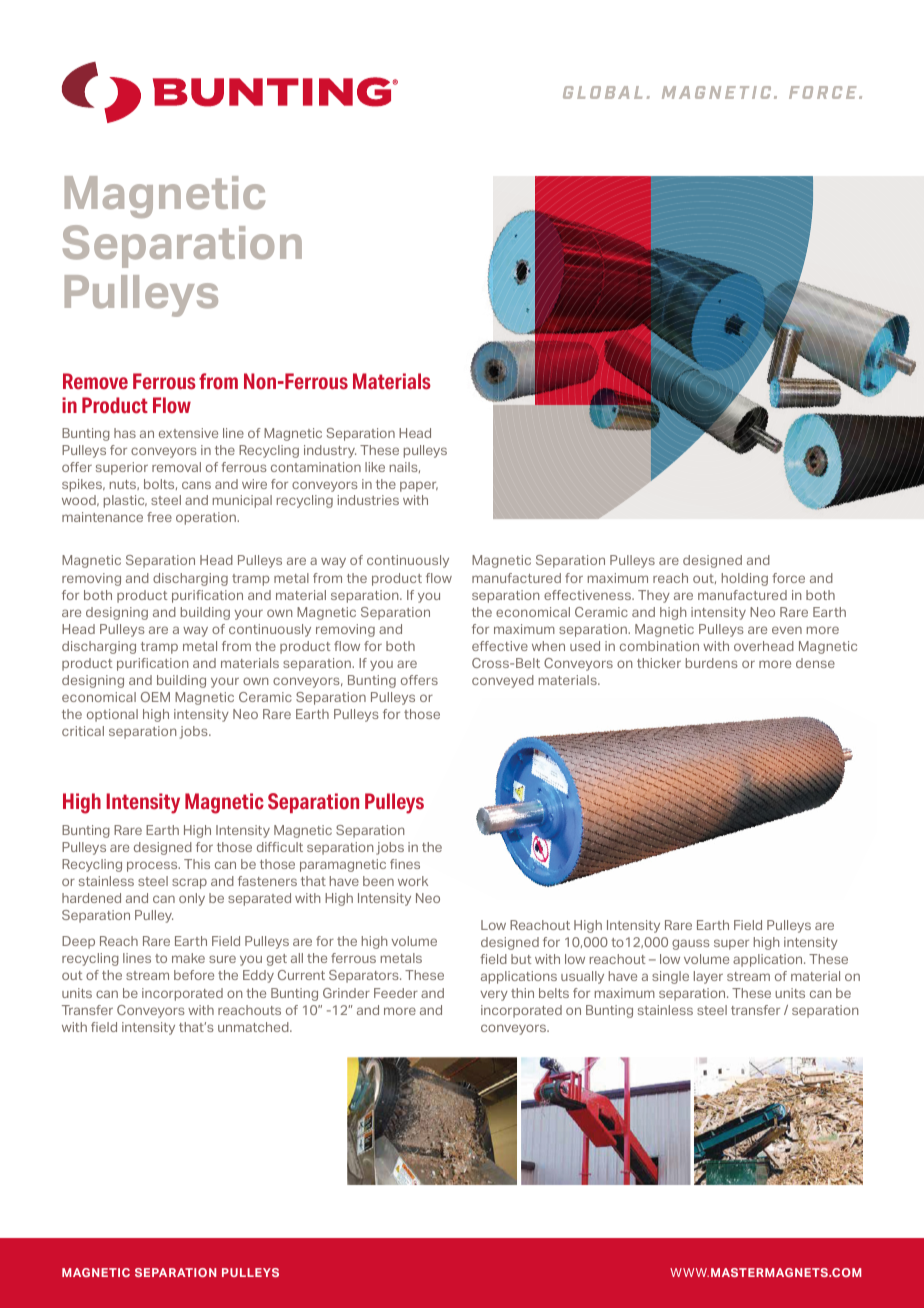 This screenshot has width=924, height=1308. I want to click on before, so click(194, 975).
